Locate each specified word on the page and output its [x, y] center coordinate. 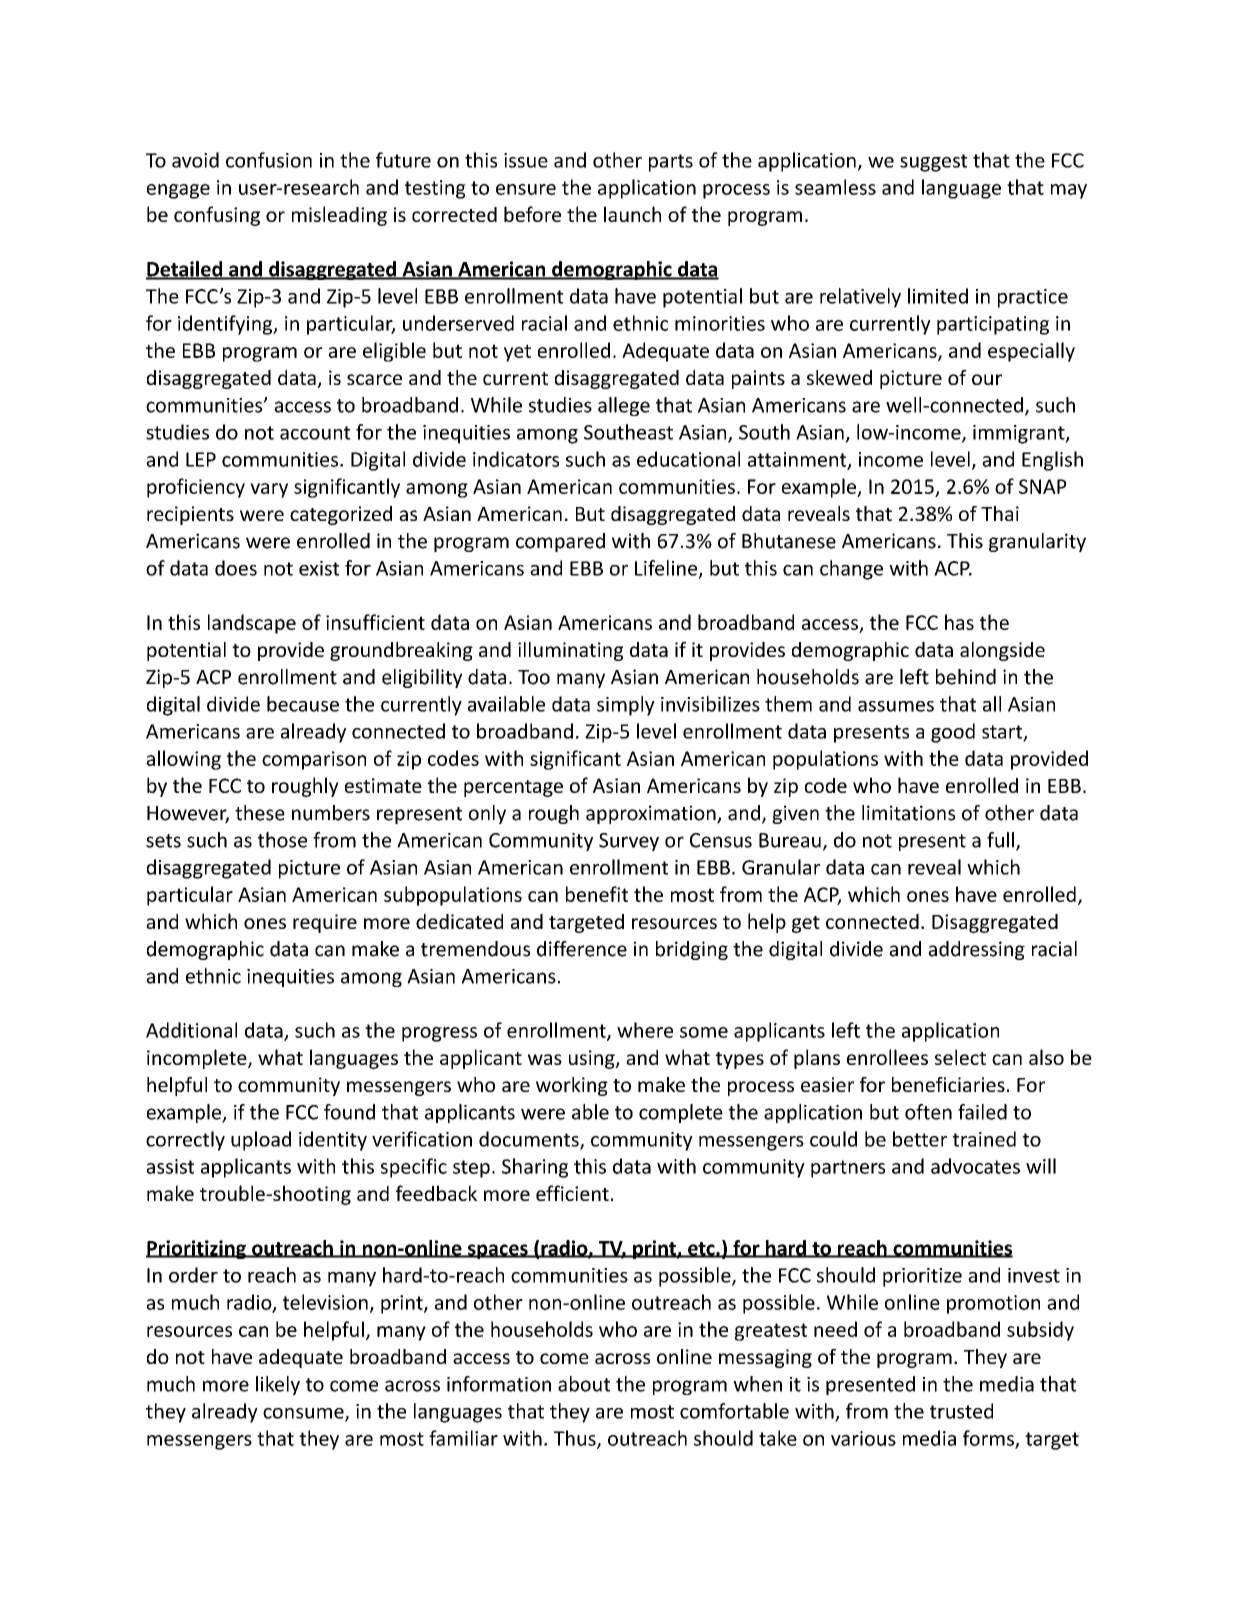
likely [278, 1385]
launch [632, 214]
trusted [961, 1411]
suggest [934, 163]
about [584, 1384]
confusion [269, 160]
